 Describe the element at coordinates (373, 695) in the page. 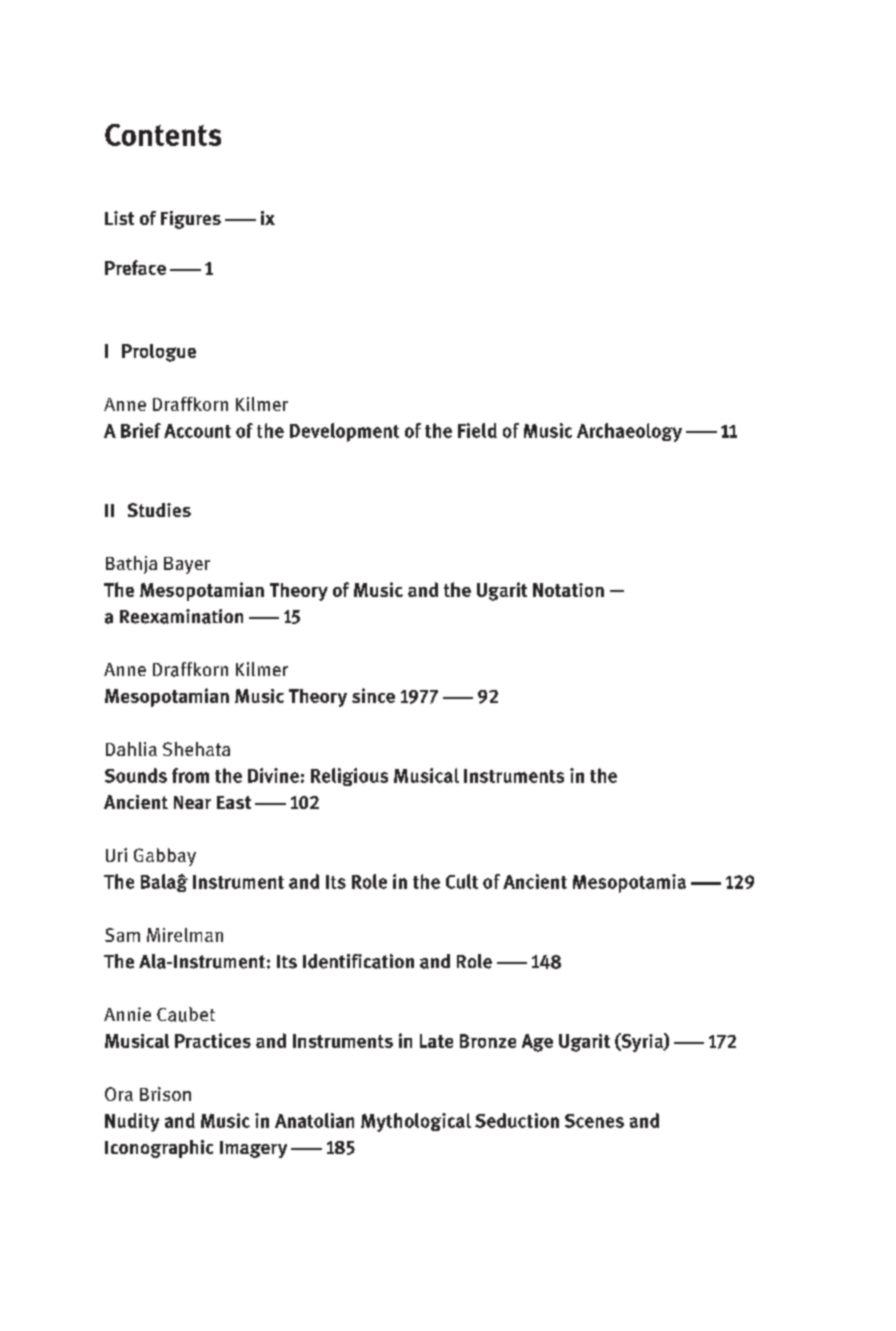

I see `since` at that location.
